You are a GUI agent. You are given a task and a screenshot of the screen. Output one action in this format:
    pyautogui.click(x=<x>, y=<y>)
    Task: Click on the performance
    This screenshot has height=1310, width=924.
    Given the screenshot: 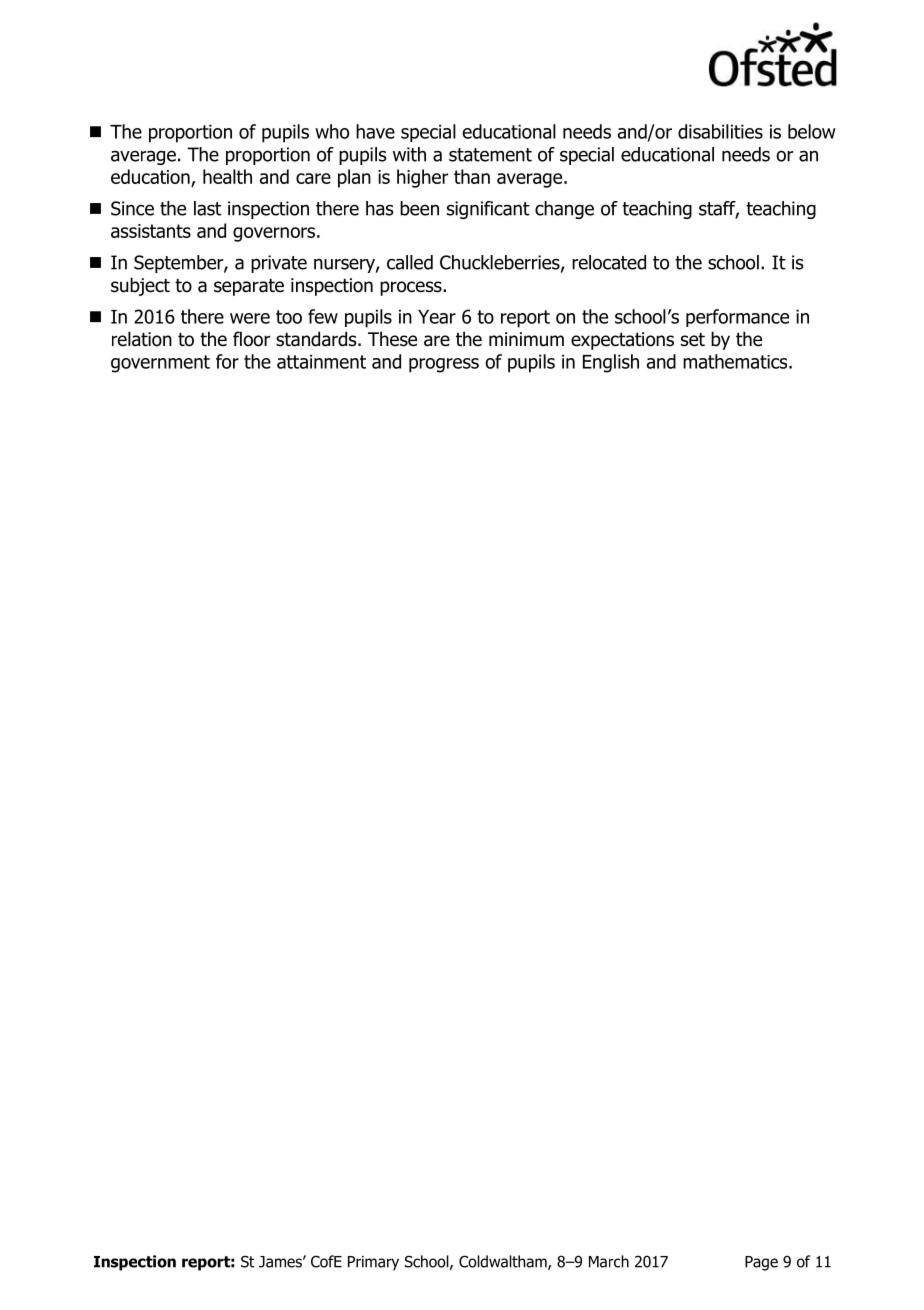 What is the action you would take?
    pyautogui.click(x=737, y=318)
